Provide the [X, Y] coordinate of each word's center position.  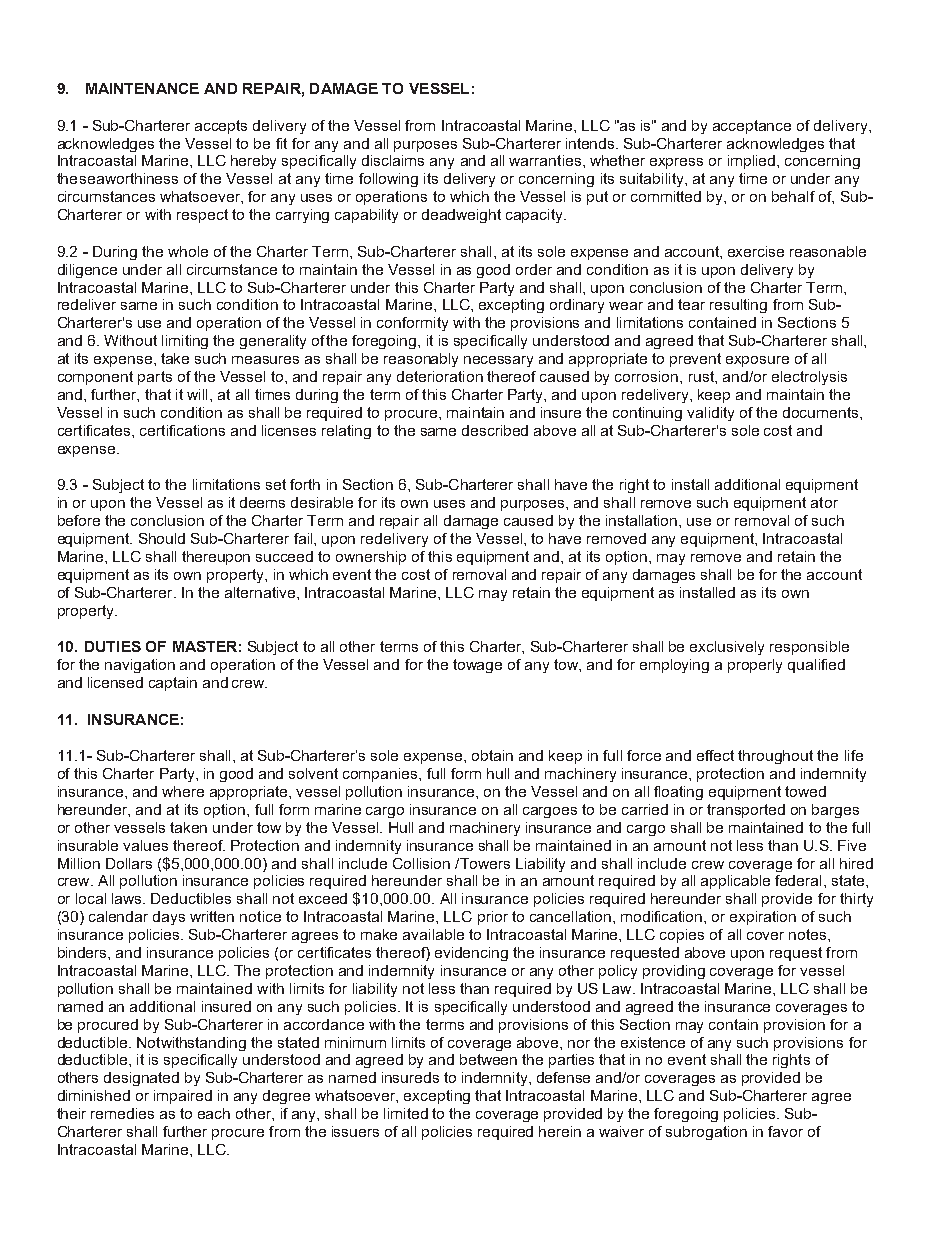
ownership [371, 558]
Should [162, 538]
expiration [763, 918]
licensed [115, 682]
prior [493, 918]
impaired [183, 1097]
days [169, 918]
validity [710, 414]
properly [755, 666]
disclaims [393, 160]
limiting [185, 342]
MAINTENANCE [142, 88]
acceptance [752, 127]
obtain [492, 755]
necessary [498, 361]
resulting [738, 306]
